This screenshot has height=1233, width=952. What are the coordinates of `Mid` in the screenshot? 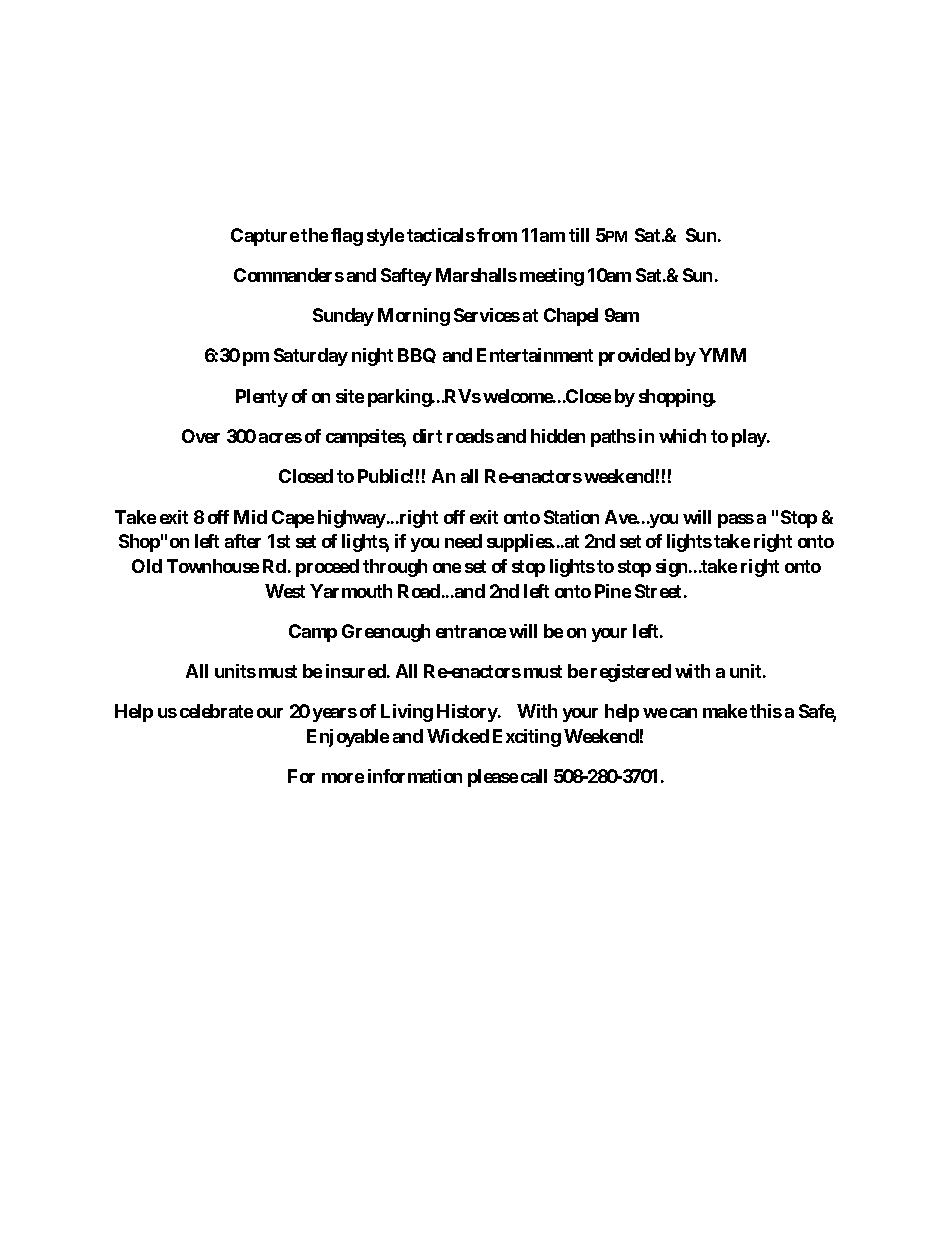 It's located at (250, 517).
